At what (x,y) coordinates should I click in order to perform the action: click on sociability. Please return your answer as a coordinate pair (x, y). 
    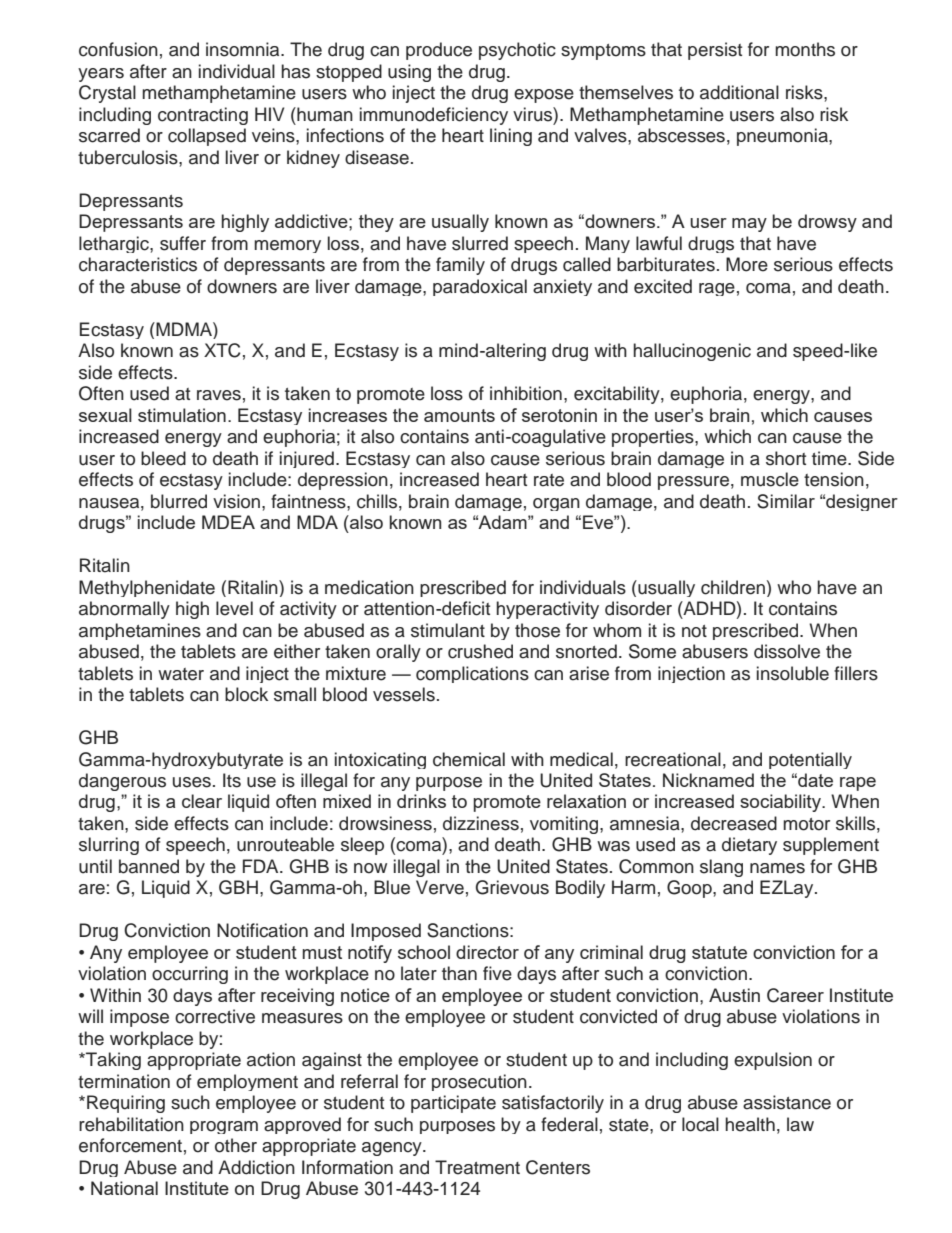
    Looking at the image, I should click on (781, 803).
